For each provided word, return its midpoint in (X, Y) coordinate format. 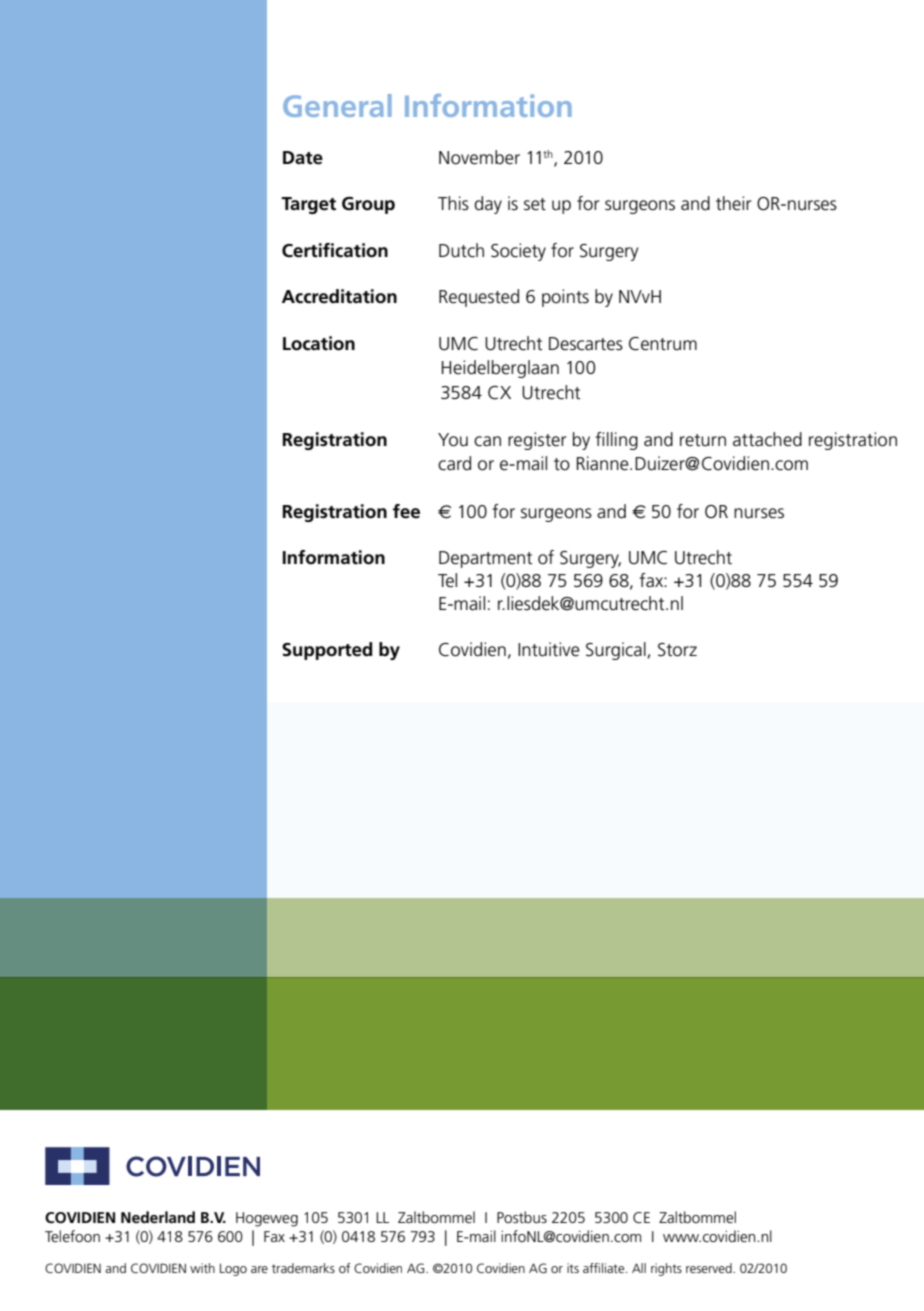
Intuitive (549, 649)
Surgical (617, 651)
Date (303, 158)
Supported (327, 651)
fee (406, 511)
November (479, 157)
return (703, 440)
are (259, 1269)
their (733, 203)
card (454, 463)
